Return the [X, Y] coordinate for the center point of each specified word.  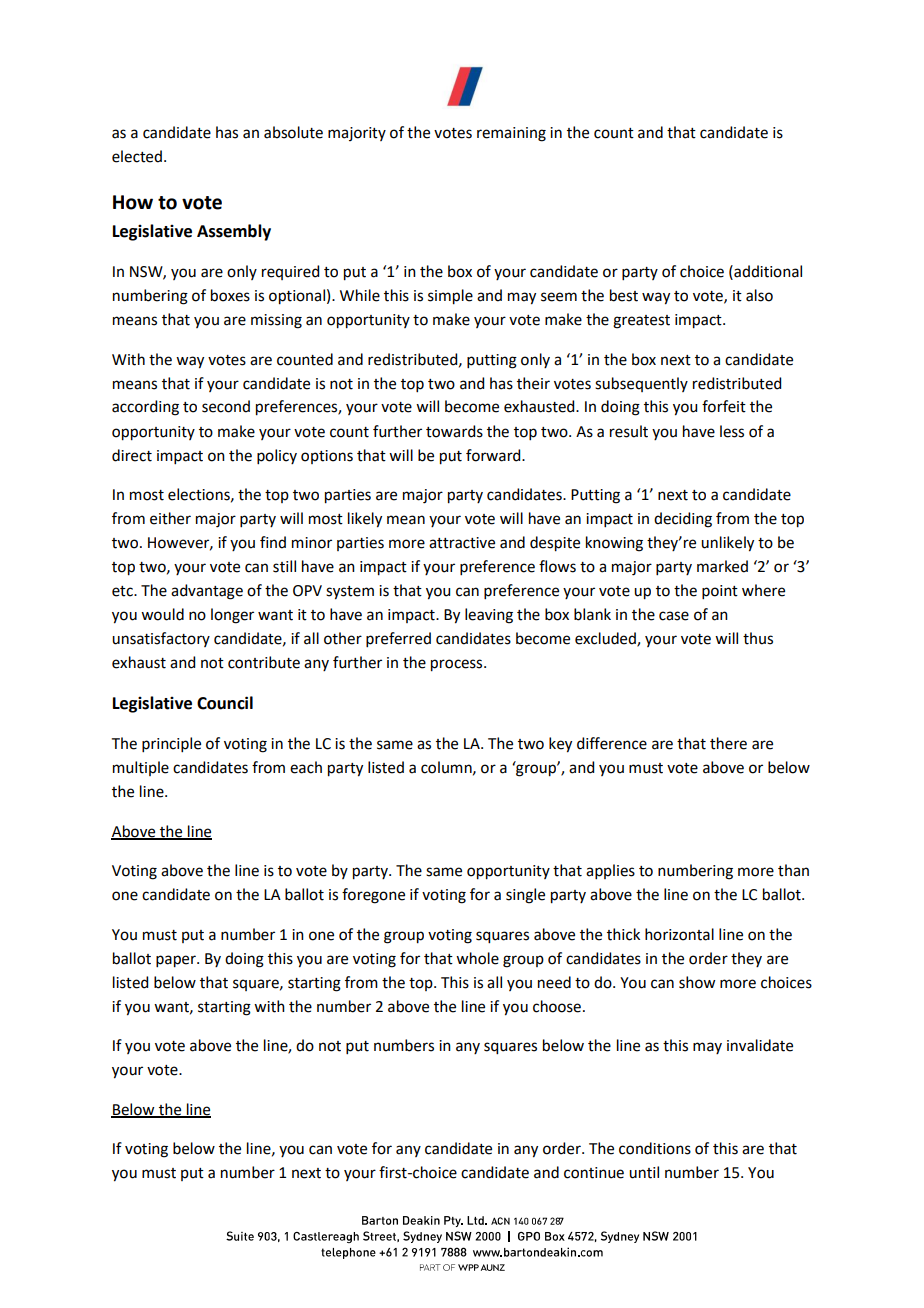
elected [137, 156]
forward [494, 455]
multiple [141, 768]
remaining [511, 134]
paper [177, 961]
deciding [683, 520]
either [170, 518]
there [728, 743]
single [525, 896]
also [759, 295]
